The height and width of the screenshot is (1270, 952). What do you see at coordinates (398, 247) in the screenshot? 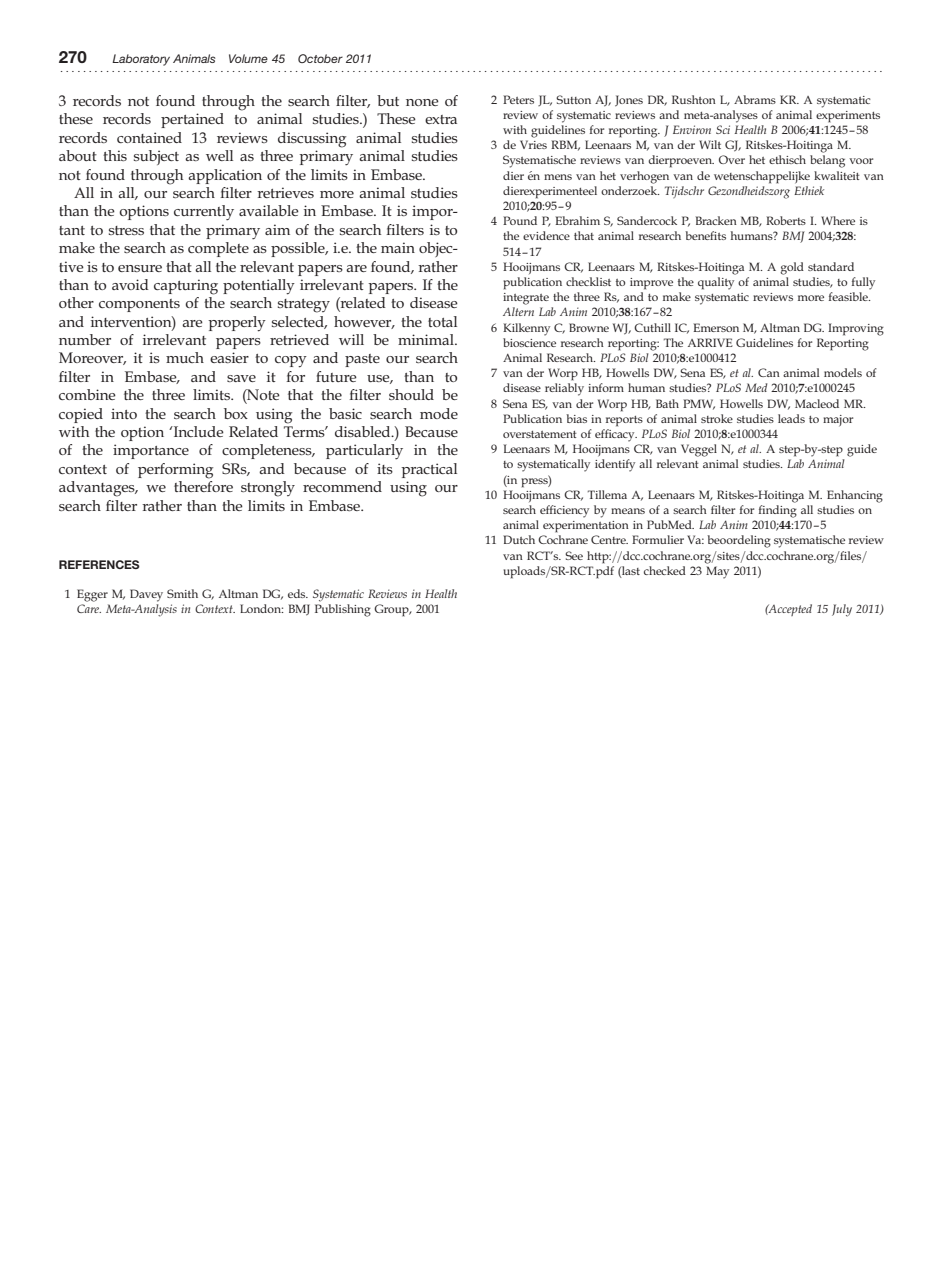
I see `main` at bounding box center [398, 247].
